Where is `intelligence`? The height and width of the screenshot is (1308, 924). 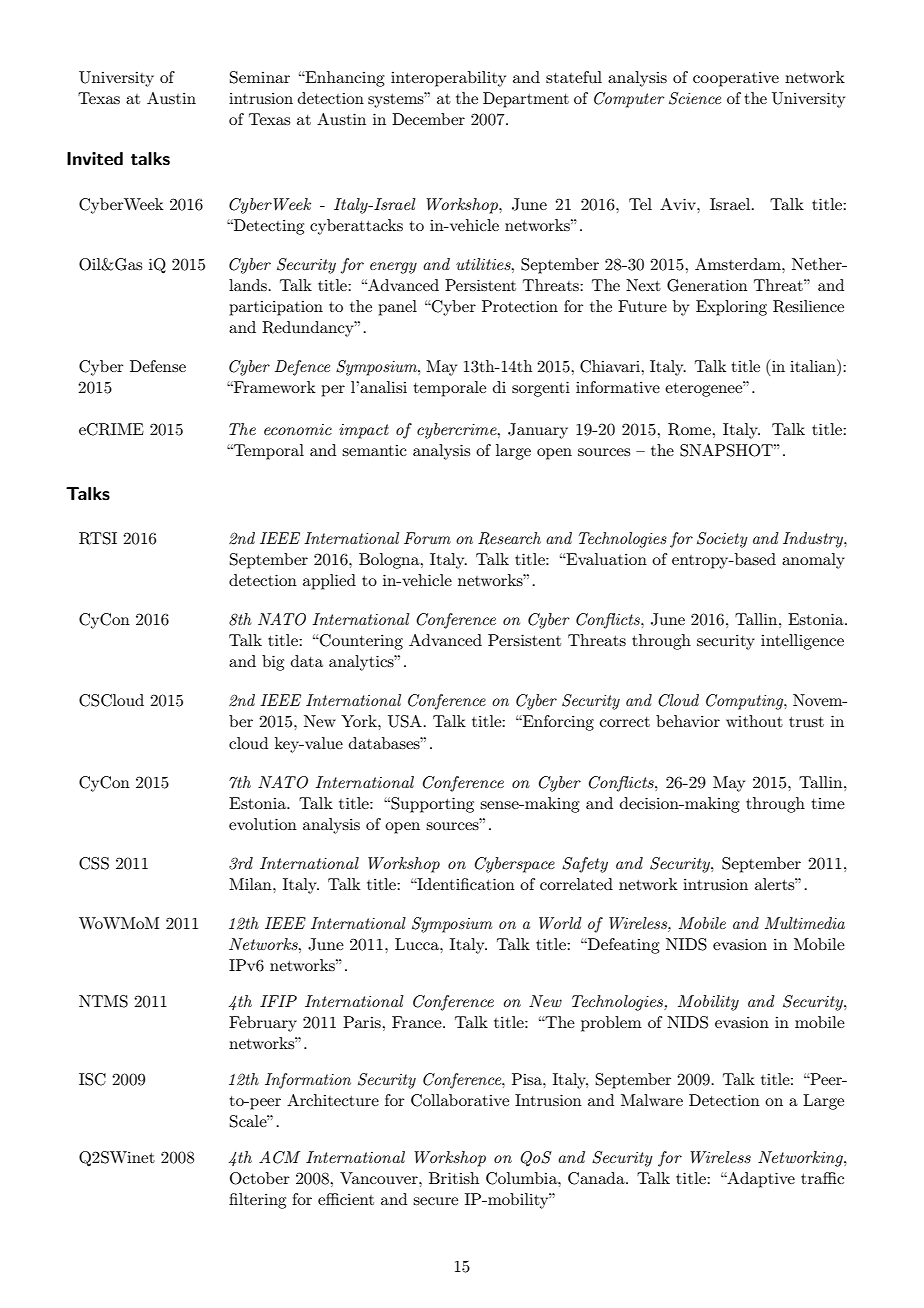 intelligence is located at coordinates (802, 642).
